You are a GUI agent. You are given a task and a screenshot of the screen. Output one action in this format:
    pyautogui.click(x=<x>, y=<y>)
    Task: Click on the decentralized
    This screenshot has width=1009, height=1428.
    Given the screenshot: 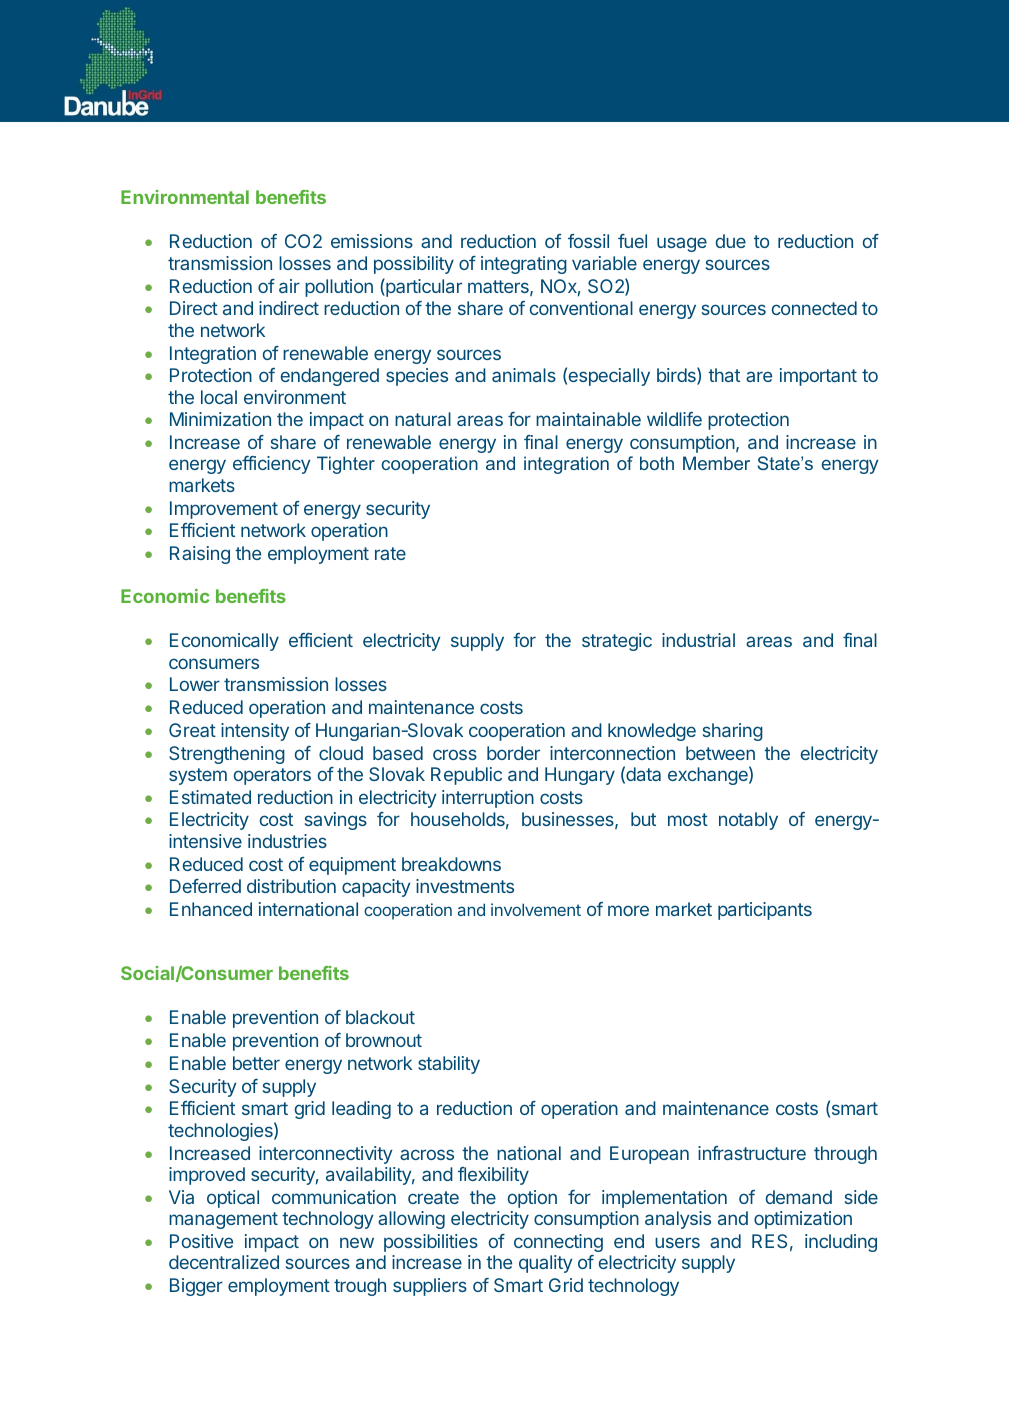 What is the action you would take?
    pyautogui.click(x=224, y=1262)
